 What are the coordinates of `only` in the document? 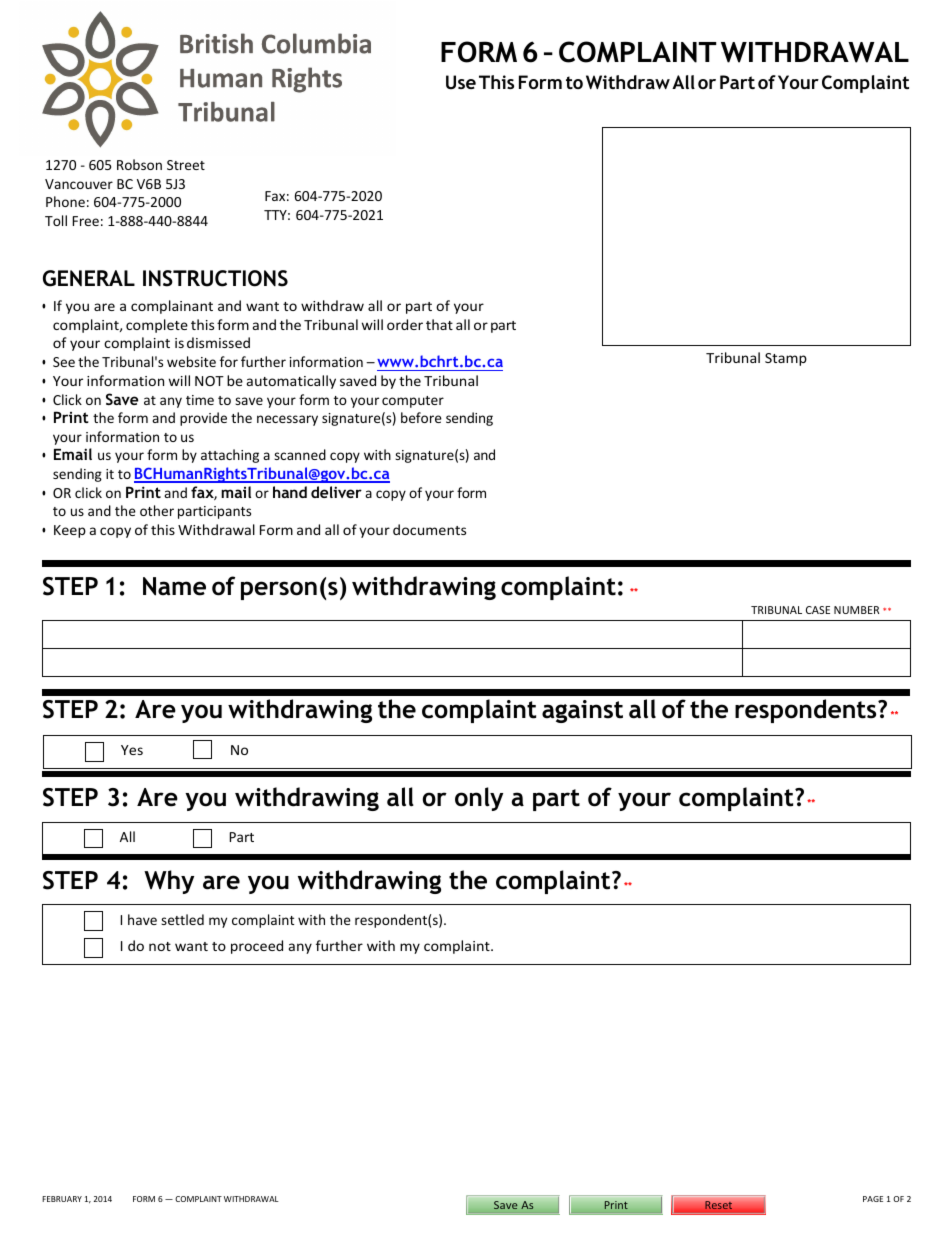 It's located at (479, 799).
